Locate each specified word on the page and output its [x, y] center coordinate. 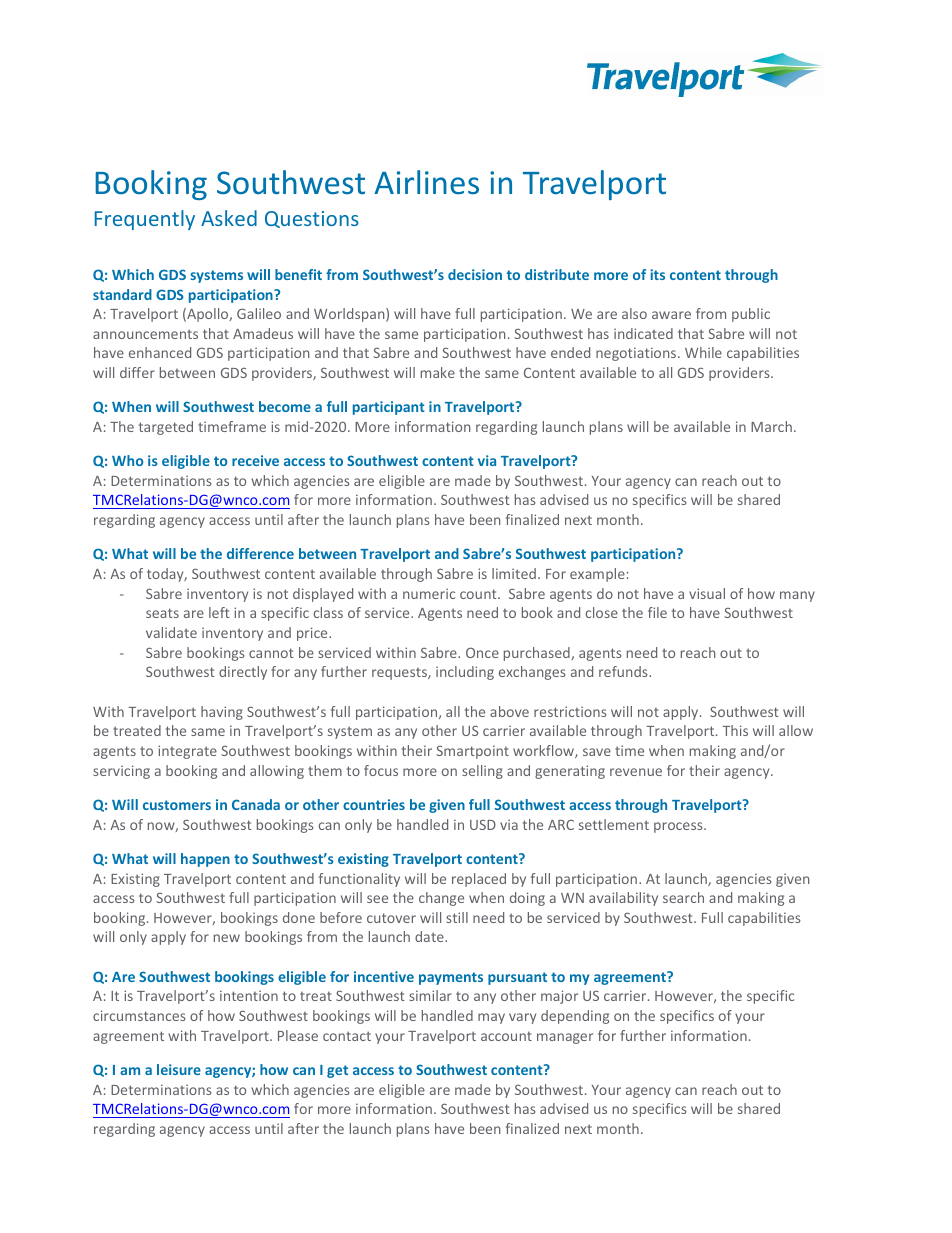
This [735, 730]
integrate [187, 752]
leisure [179, 1069]
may [491, 1018]
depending [575, 1017]
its [657, 274]
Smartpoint [472, 752]
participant [389, 408]
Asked [229, 218]
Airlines [426, 182]
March [771, 426]
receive [255, 460]
